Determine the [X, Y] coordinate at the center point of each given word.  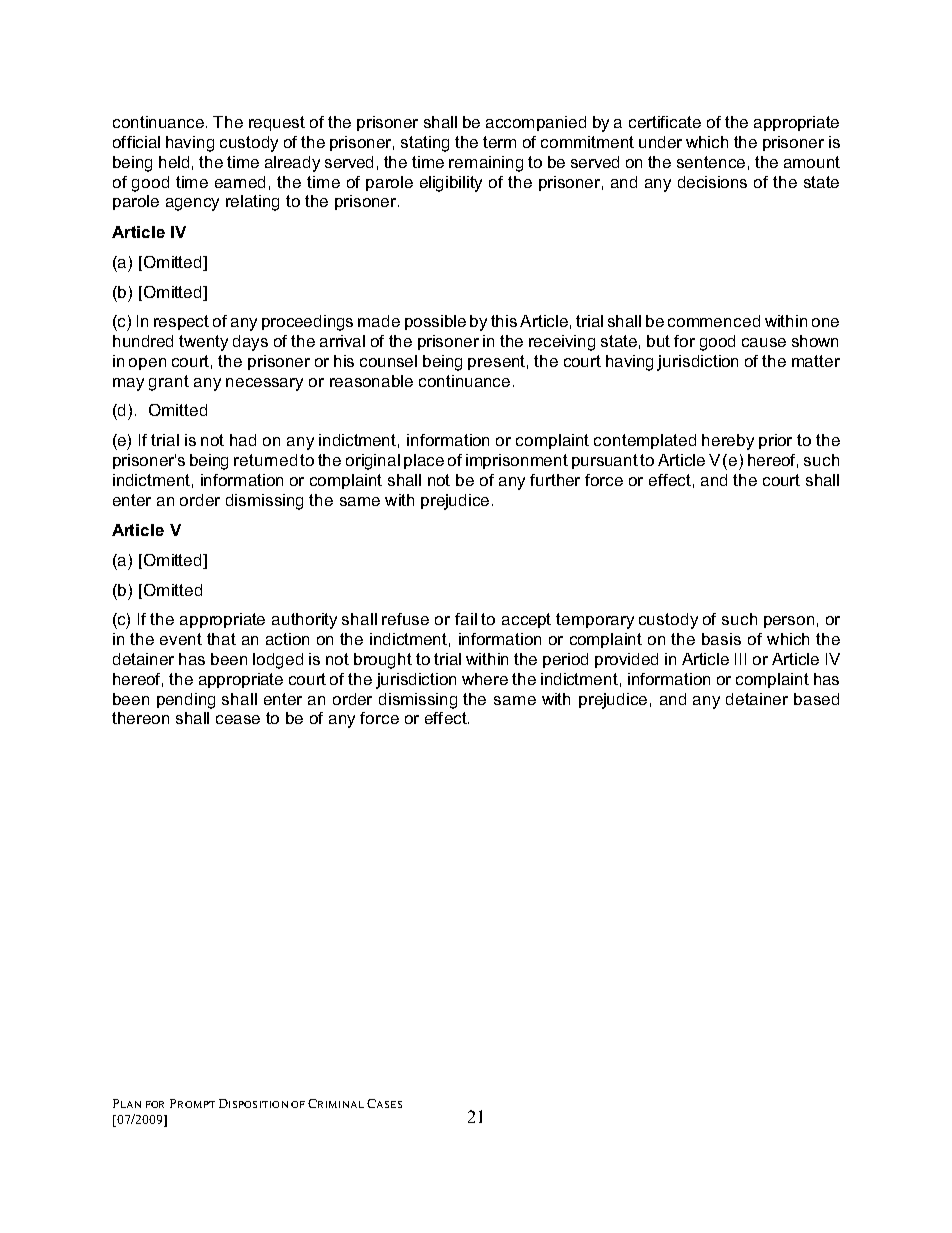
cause [764, 342]
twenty [203, 343]
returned [265, 460]
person [789, 622]
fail [466, 619]
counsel [388, 361]
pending [186, 701]
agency [192, 204]
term [499, 142]
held [174, 162]
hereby [728, 442]
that [221, 639]
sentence [711, 162]
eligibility [451, 184]
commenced [714, 321]
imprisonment [517, 461]
